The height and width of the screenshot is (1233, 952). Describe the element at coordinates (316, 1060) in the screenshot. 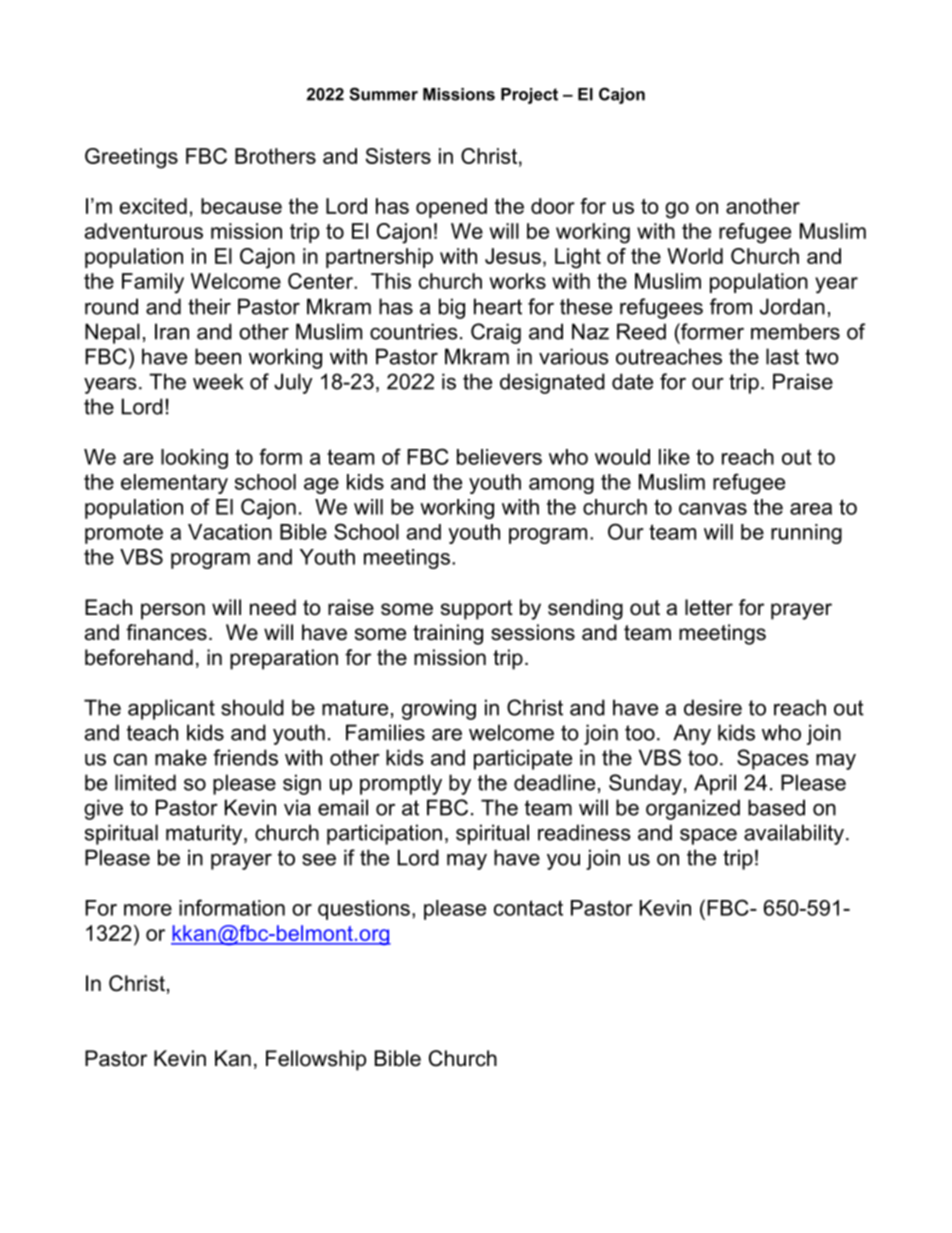

I see `Fellowship` at that location.
